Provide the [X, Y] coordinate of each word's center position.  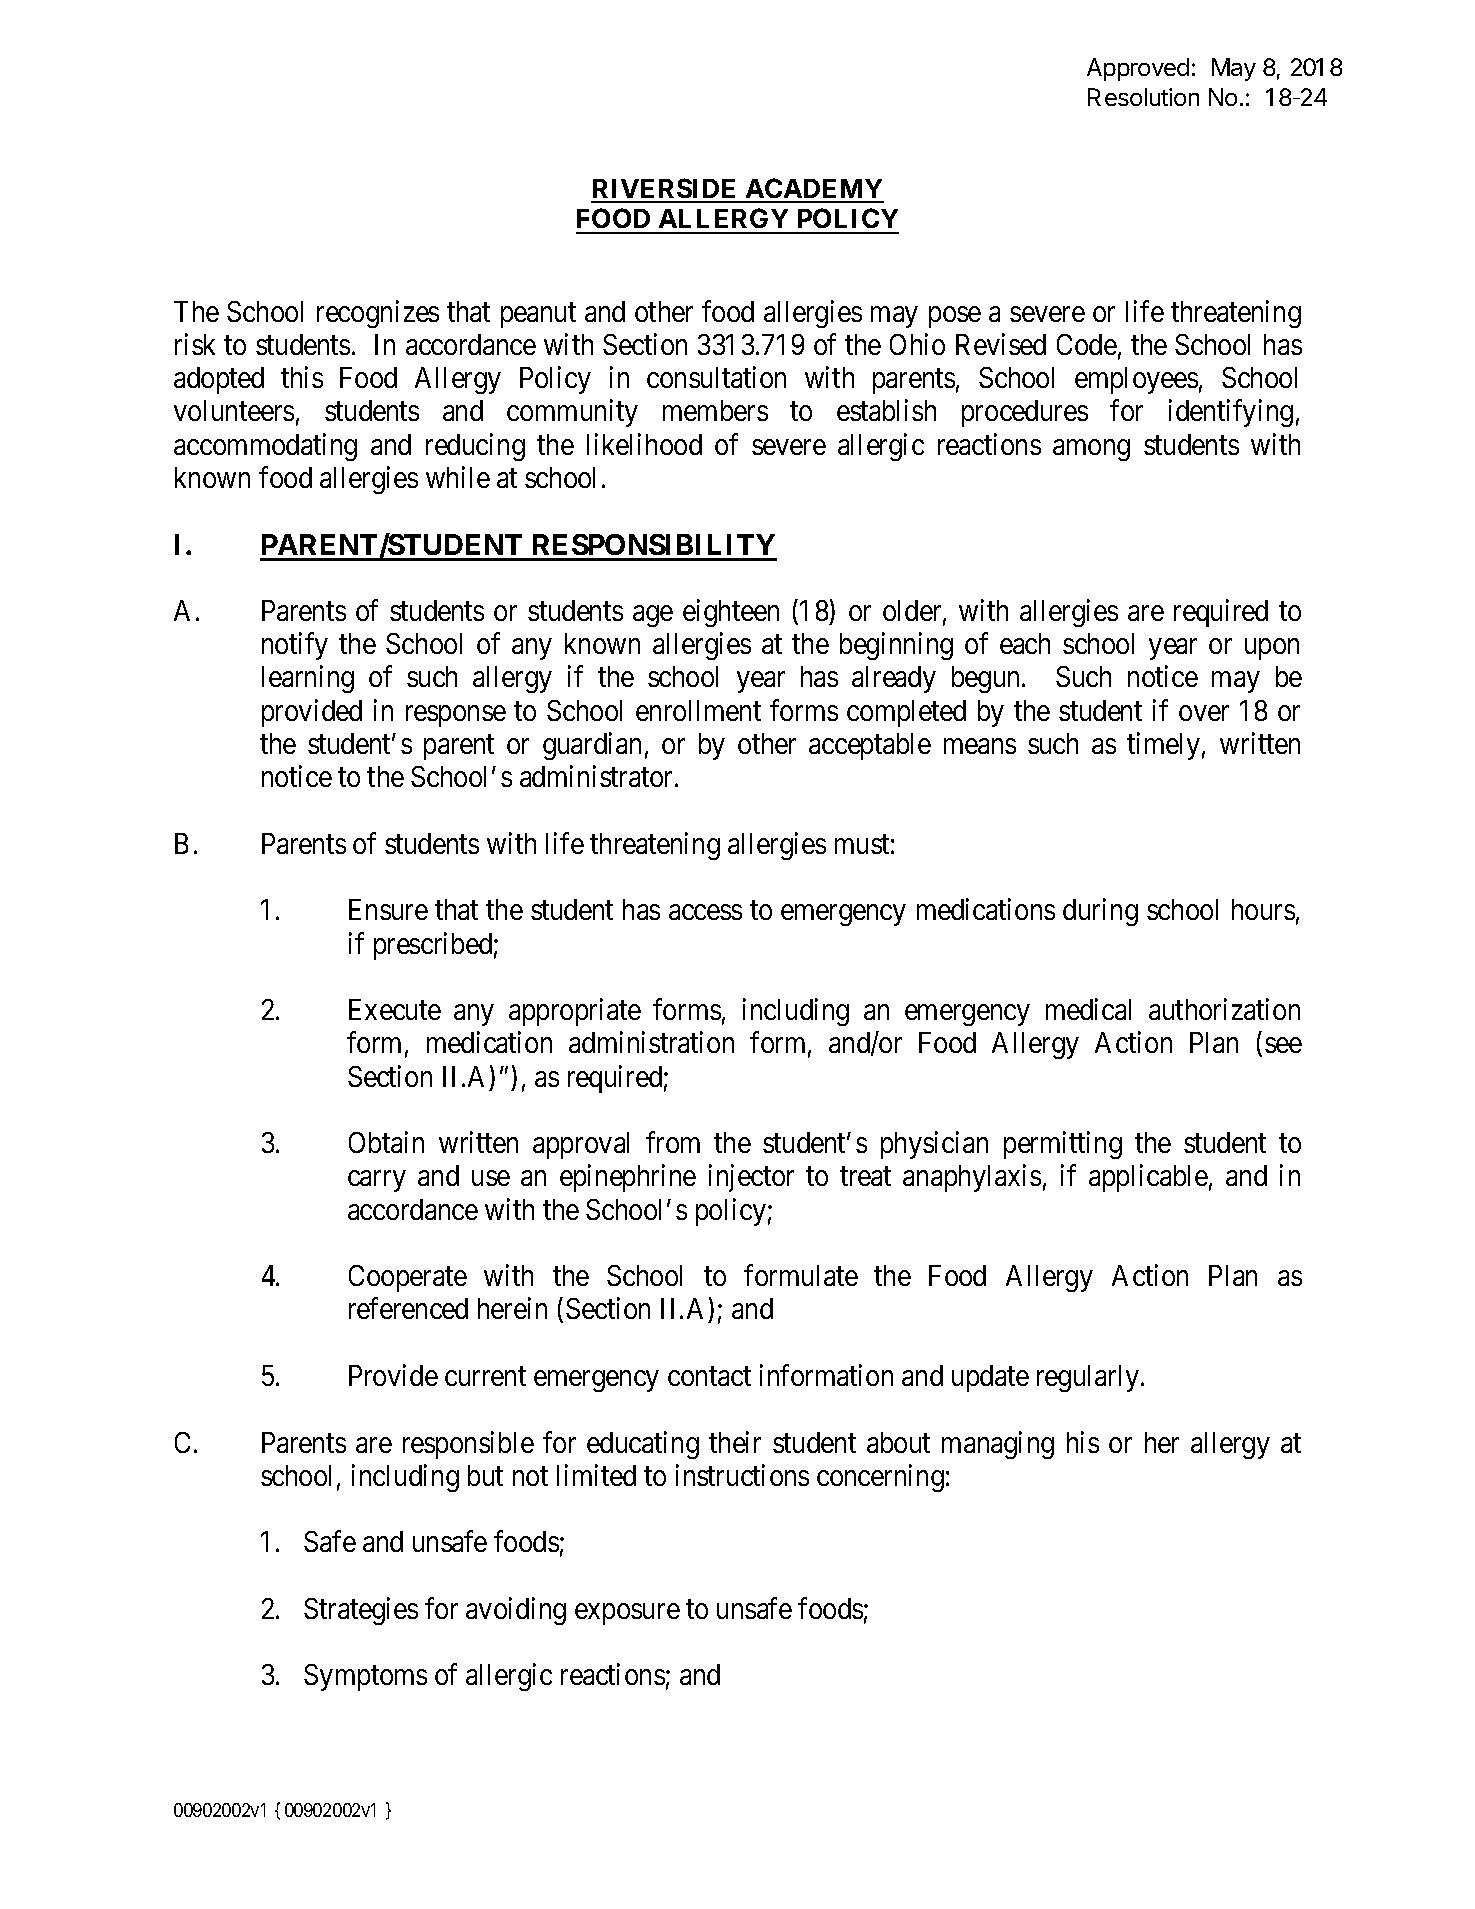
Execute [395, 1009]
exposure [627, 1614]
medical [1088, 1009]
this [302, 377]
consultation [716, 377]
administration [651, 1042]
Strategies [361, 1611]
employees [1136, 380]
